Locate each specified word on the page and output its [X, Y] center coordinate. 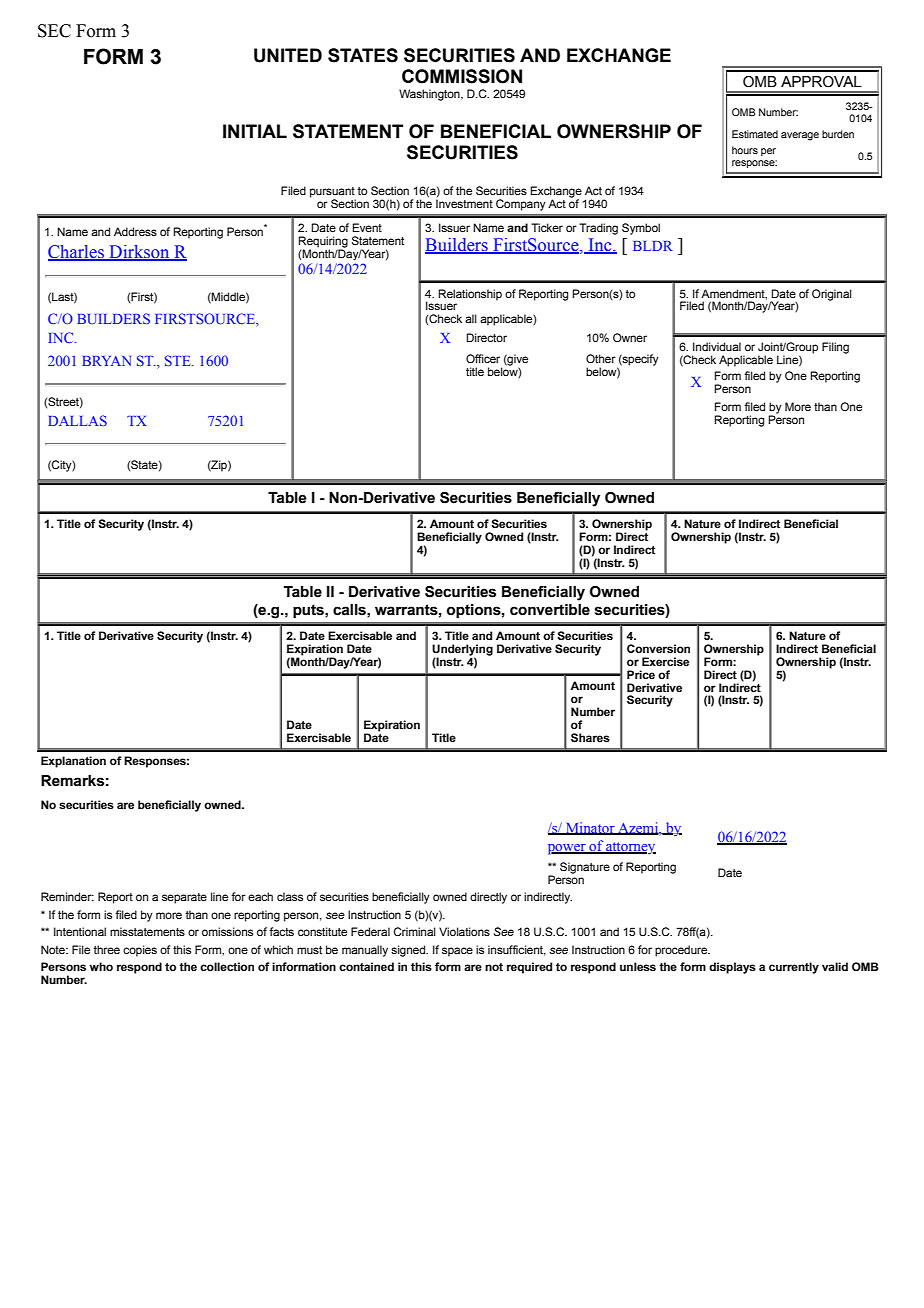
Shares [590, 738]
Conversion [658, 648]
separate [184, 898]
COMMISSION [462, 76]
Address [135, 231]
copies [140, 951]
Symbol [641, 229]
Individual [717, 346]
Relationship [470, 295]
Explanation [73, 762]
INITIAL [255, 131]
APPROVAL [821, 82]
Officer [483, 358]
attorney [630, 848]
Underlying [462, 651]
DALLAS [77, 420]
